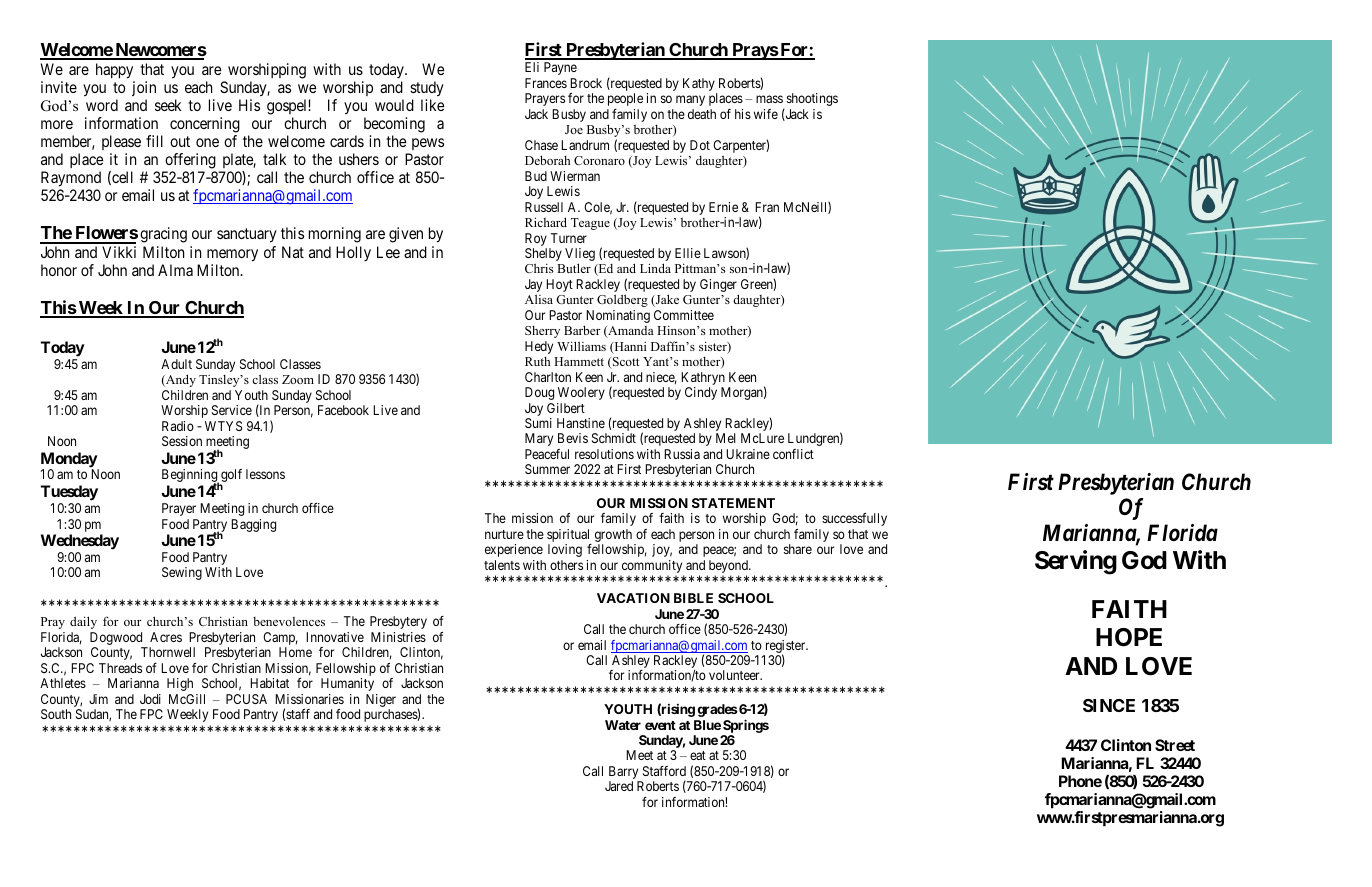 This screenshot has height=887, width=1372. What do you see at coordinates (812, 99) in the screenshot?
I see `shootings` at bounding box center [812, 99].
